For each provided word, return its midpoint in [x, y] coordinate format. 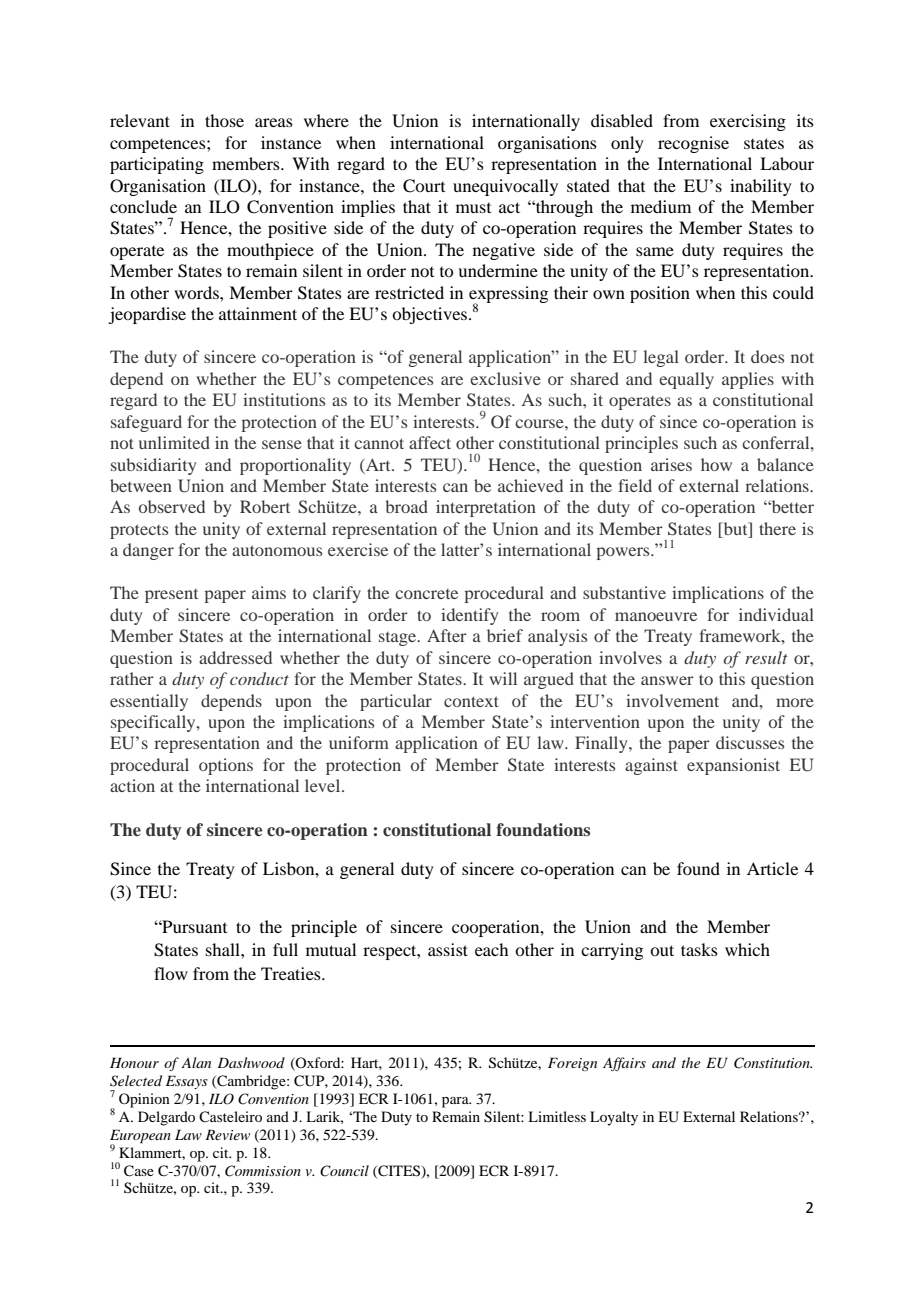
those [224, 120]
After [447, 635]
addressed [235, 657]
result [766, 657]
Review [227, 1134]
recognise [693, 144]
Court [424, 186]
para [456, 1102]
